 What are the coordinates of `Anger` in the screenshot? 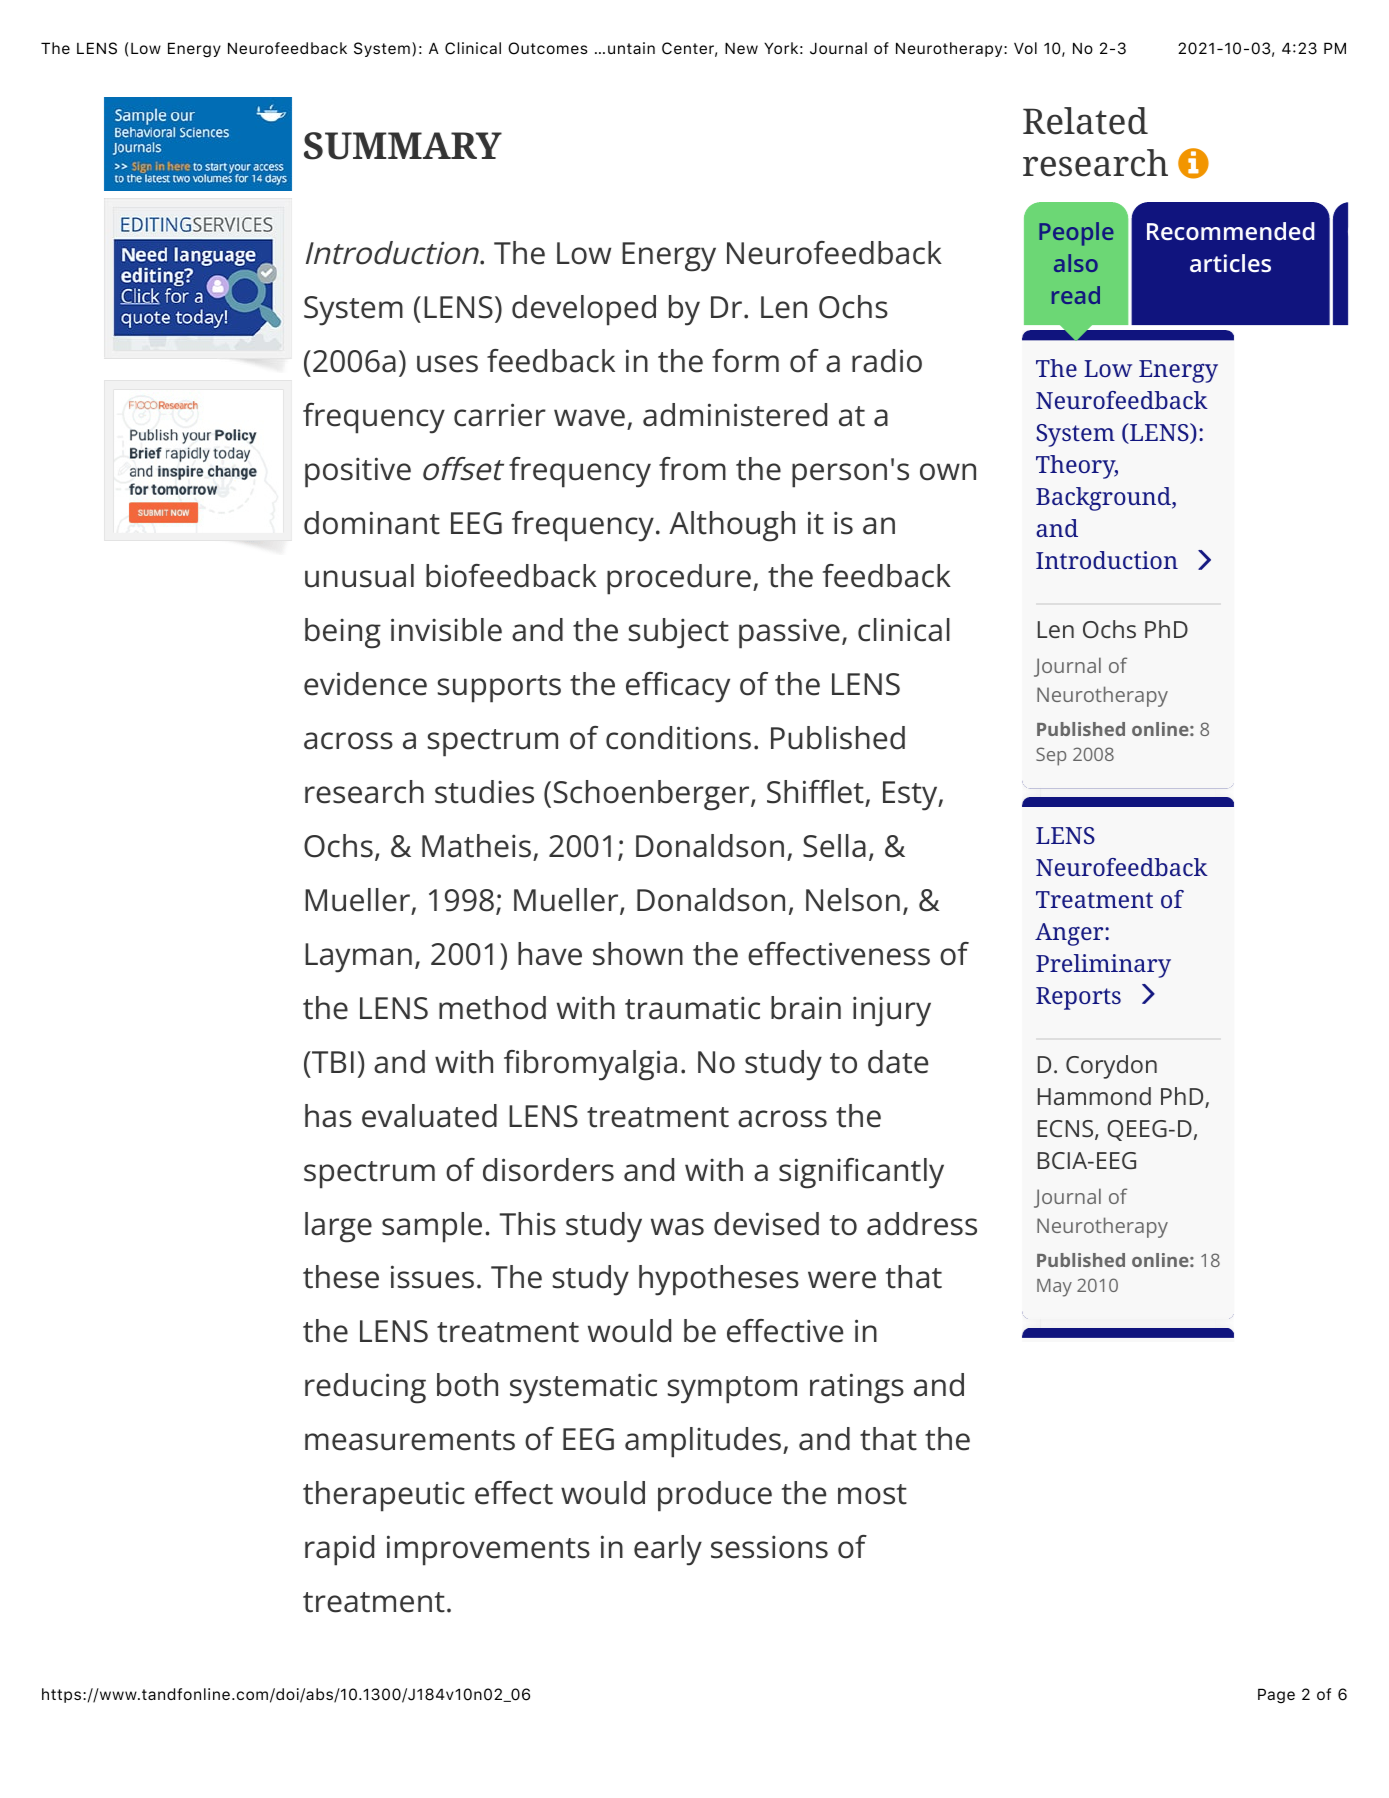 It's located at (1070, 934).
